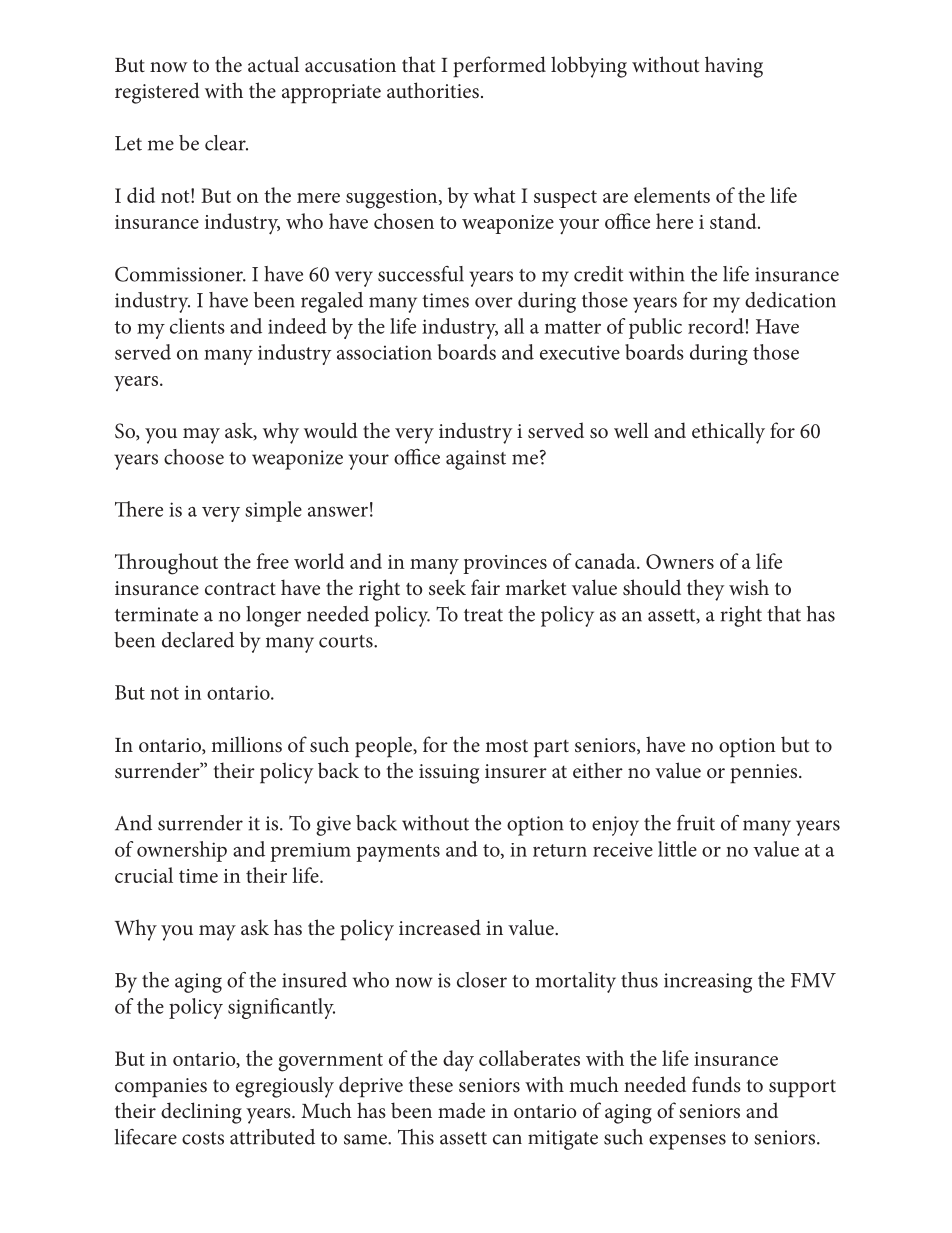 This document has height=1233, width=952. What do you see at coordinates (433, 90) in the document?
I see `authorities` at bounding box center [433, 90].
